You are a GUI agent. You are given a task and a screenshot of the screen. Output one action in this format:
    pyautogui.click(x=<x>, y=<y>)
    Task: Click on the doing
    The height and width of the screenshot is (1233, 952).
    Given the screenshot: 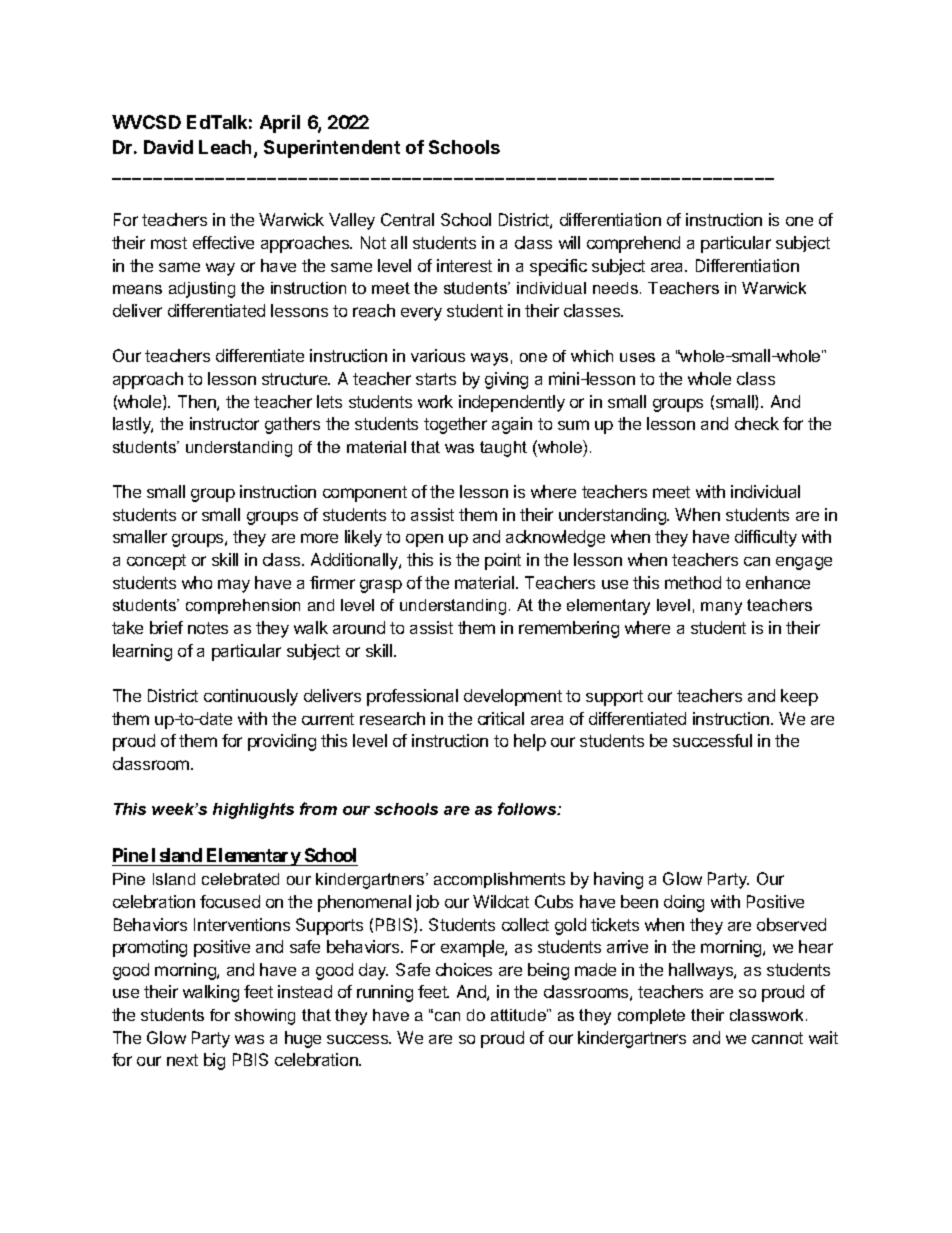 What is the action you would take?
    pyautogui.click(x=684, y=903)
